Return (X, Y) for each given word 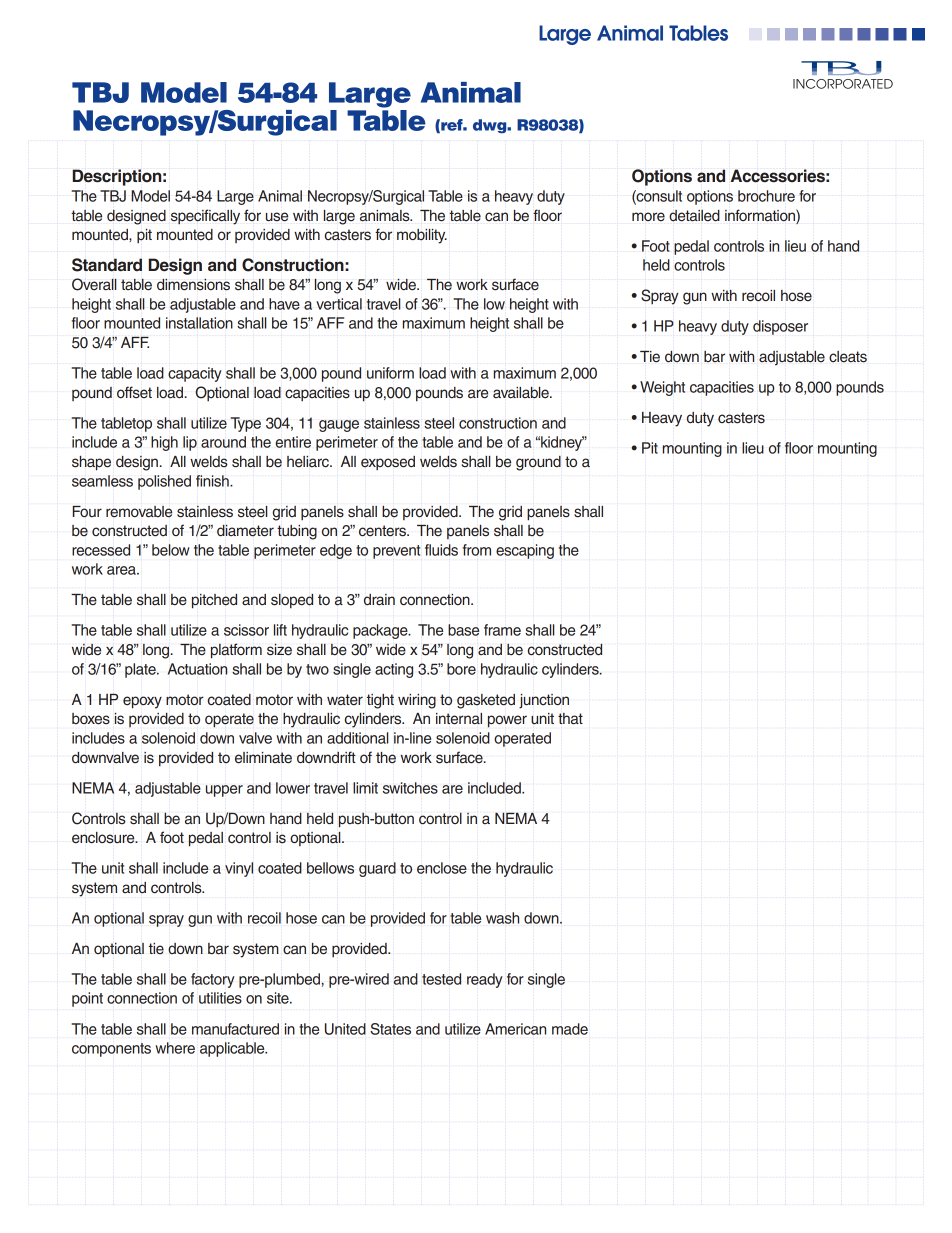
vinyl (239, 869)
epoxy (142, 702)
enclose (442, 868)
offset (134, 392)
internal (459, 719)
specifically (205, 217)
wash (502, 918)
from (477, 550)
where (175, 1048)
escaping (525, 551)
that (570, 719)
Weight (662, 388)
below (171, 550)
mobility (422, 236)
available (522, 393)
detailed (694, 216)
